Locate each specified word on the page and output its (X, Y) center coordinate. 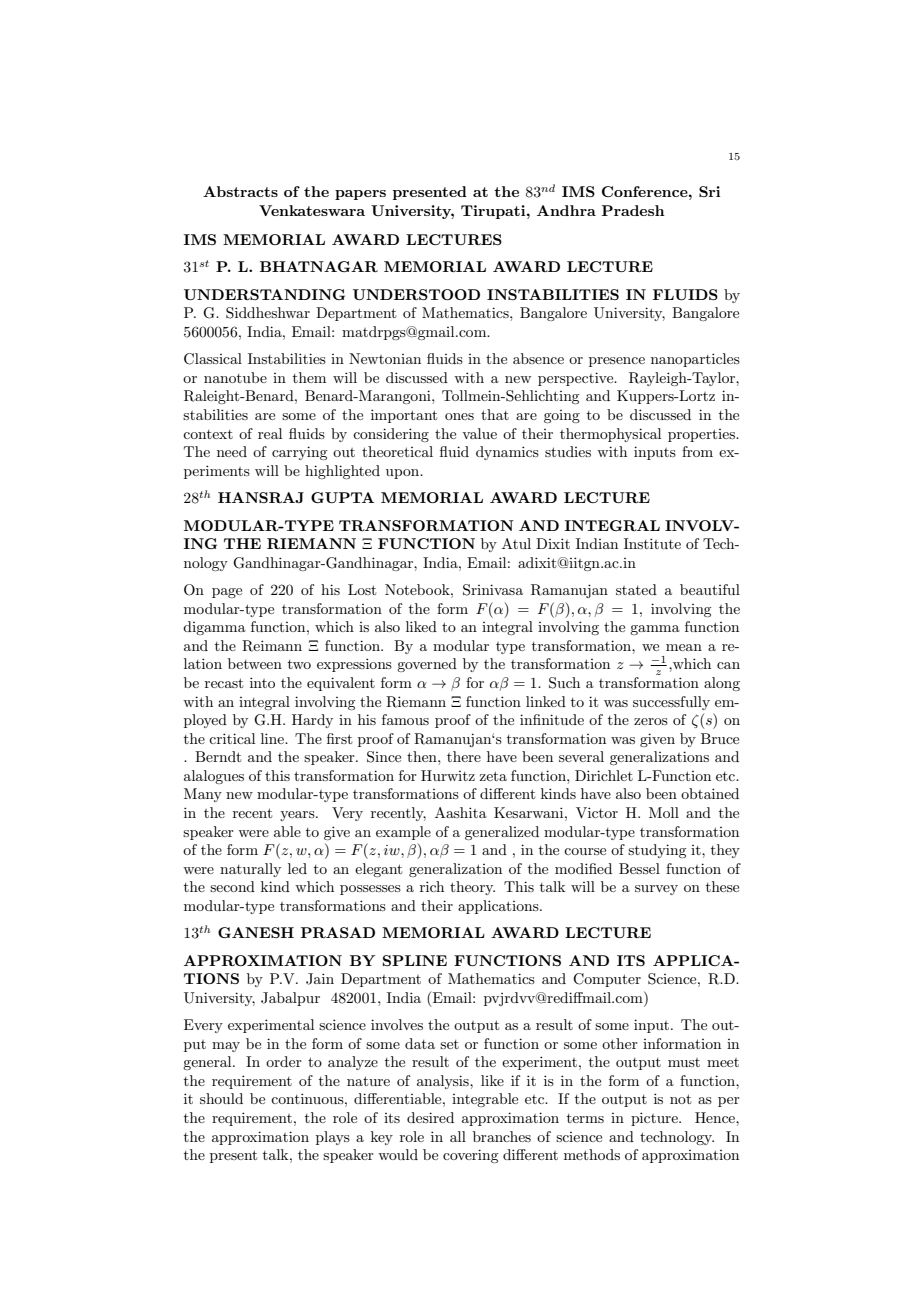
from (697, 451)
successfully (671, 703)
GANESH (256, 932)
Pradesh (633, 210)
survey (656, 890)
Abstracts (240, 191)
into (262, 682)
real (270, 433)
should (221, 1098)
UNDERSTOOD (416, 294)
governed (427, 665)
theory (472, 888)
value (479, 433)
